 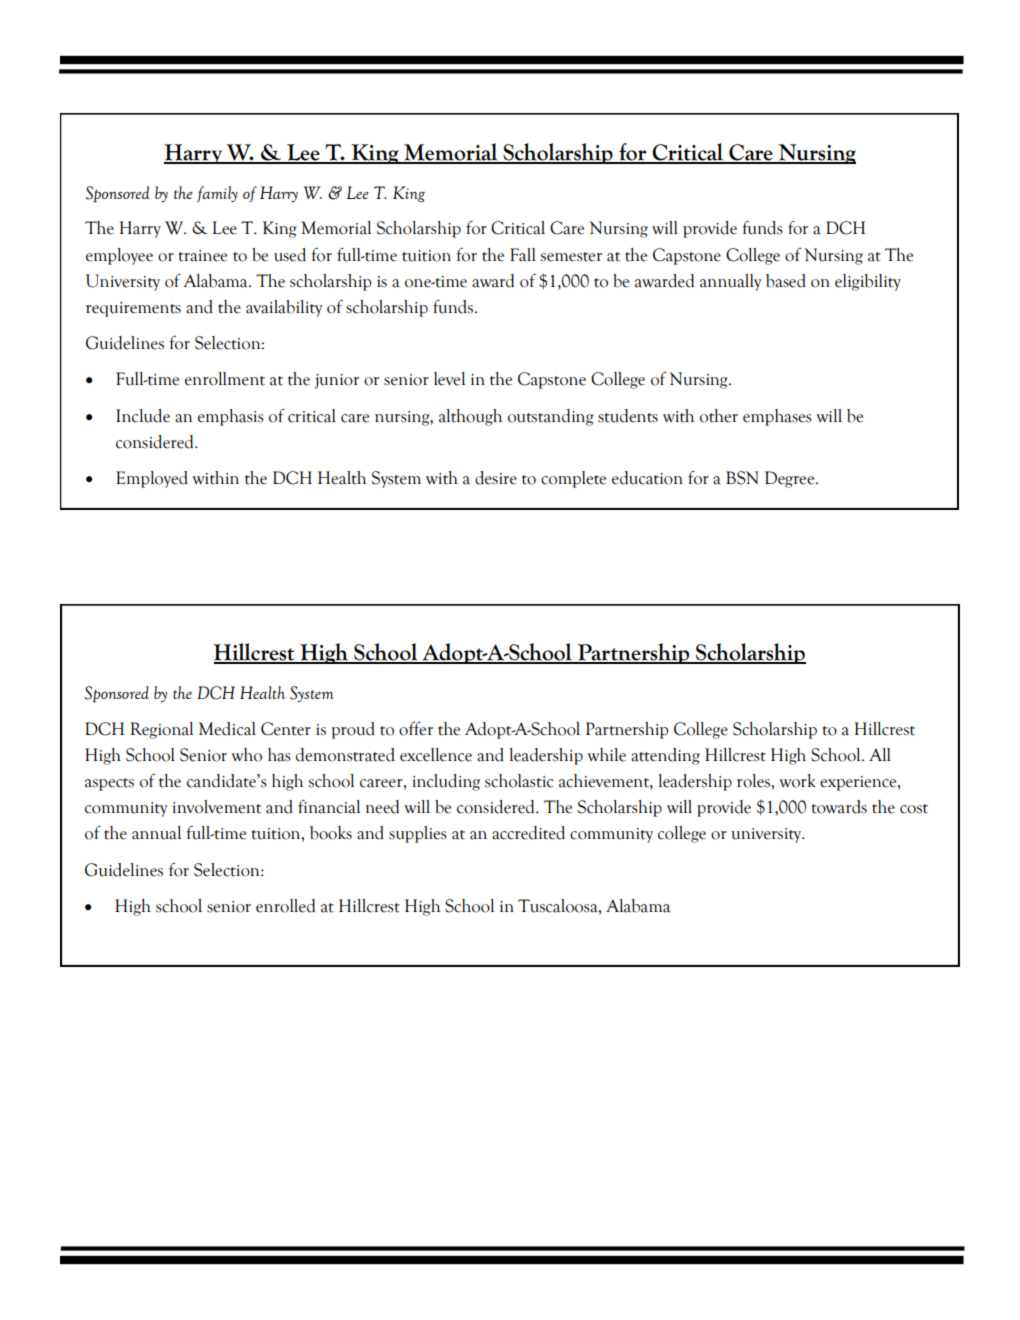 I want to click on Fall, so click(x=523, y=255).
